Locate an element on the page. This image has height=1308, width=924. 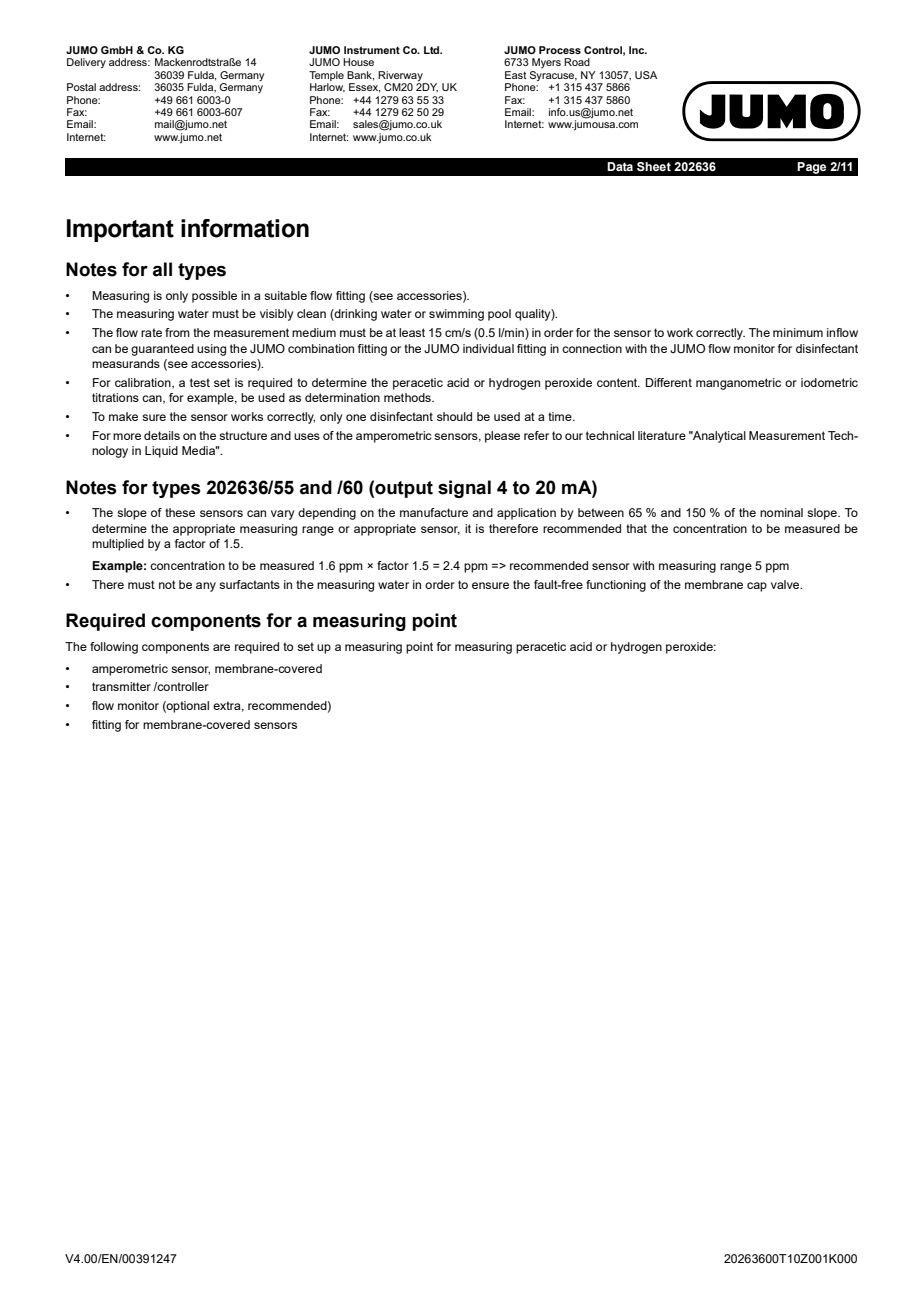
should is located at coordinates (454, 416).
